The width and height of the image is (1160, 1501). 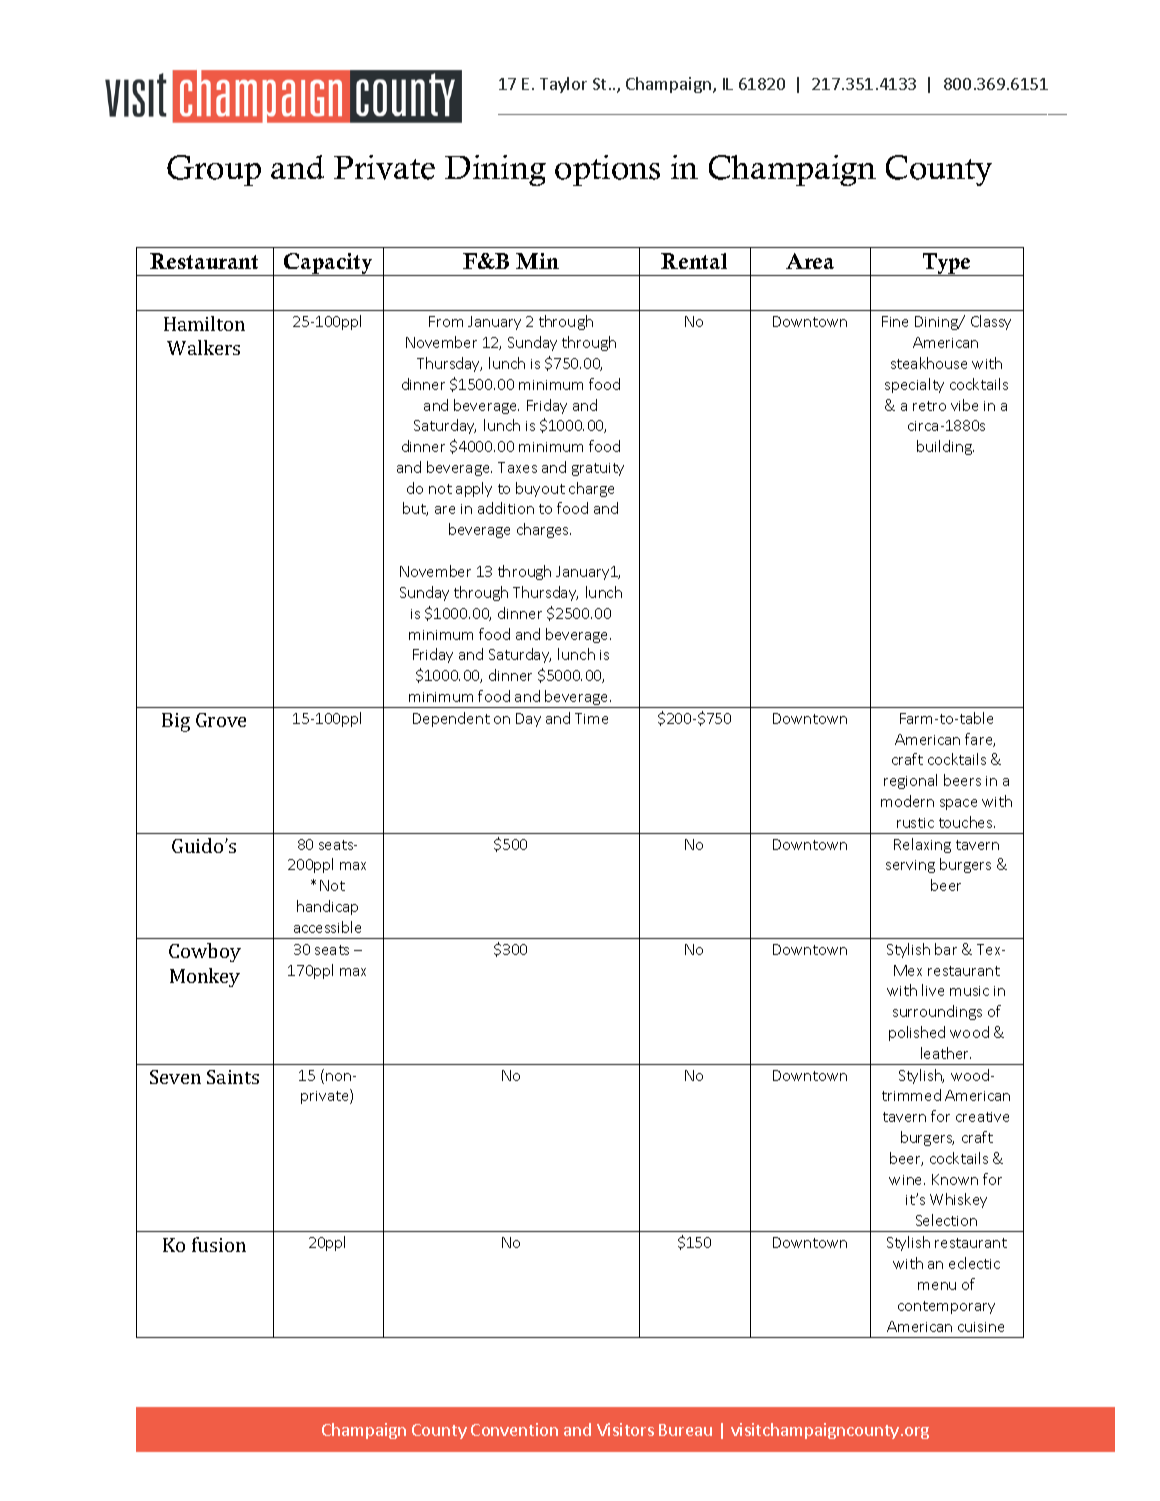 I want to click on serving, so click(x=910, y=866).
